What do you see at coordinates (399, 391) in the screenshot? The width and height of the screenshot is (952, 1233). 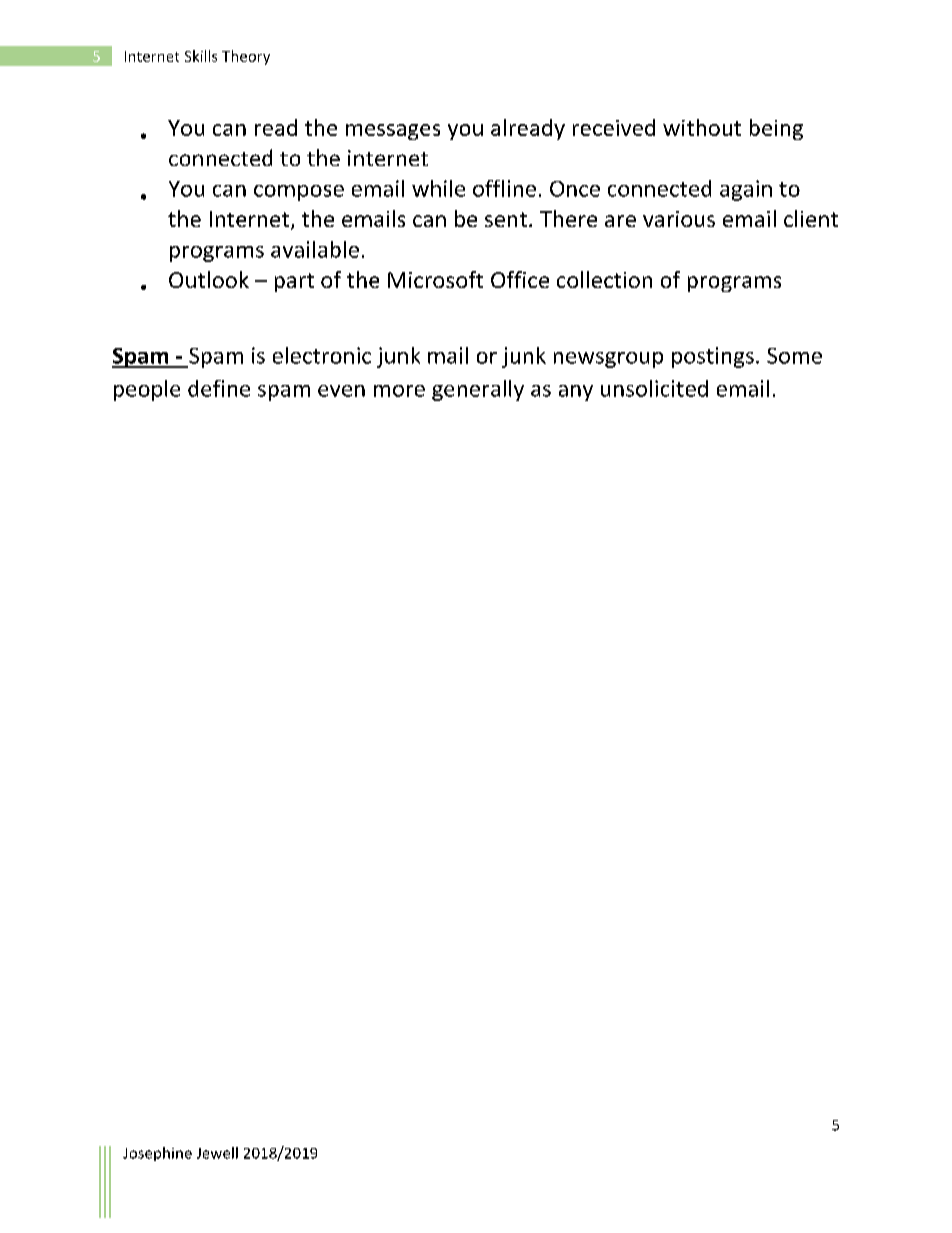 I see `more` at bounding box center [399, 391].
